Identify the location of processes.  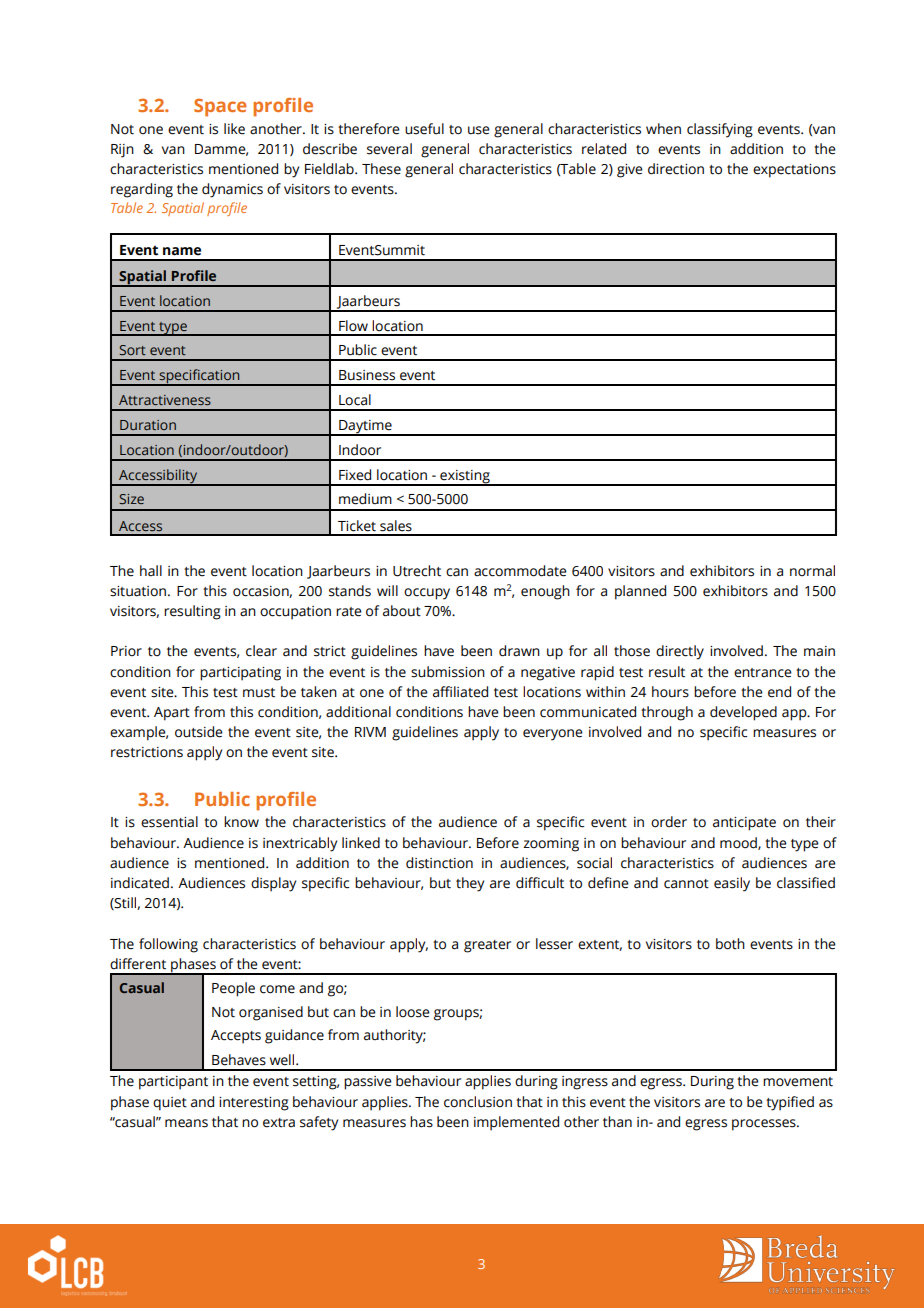
(765, 1125).
